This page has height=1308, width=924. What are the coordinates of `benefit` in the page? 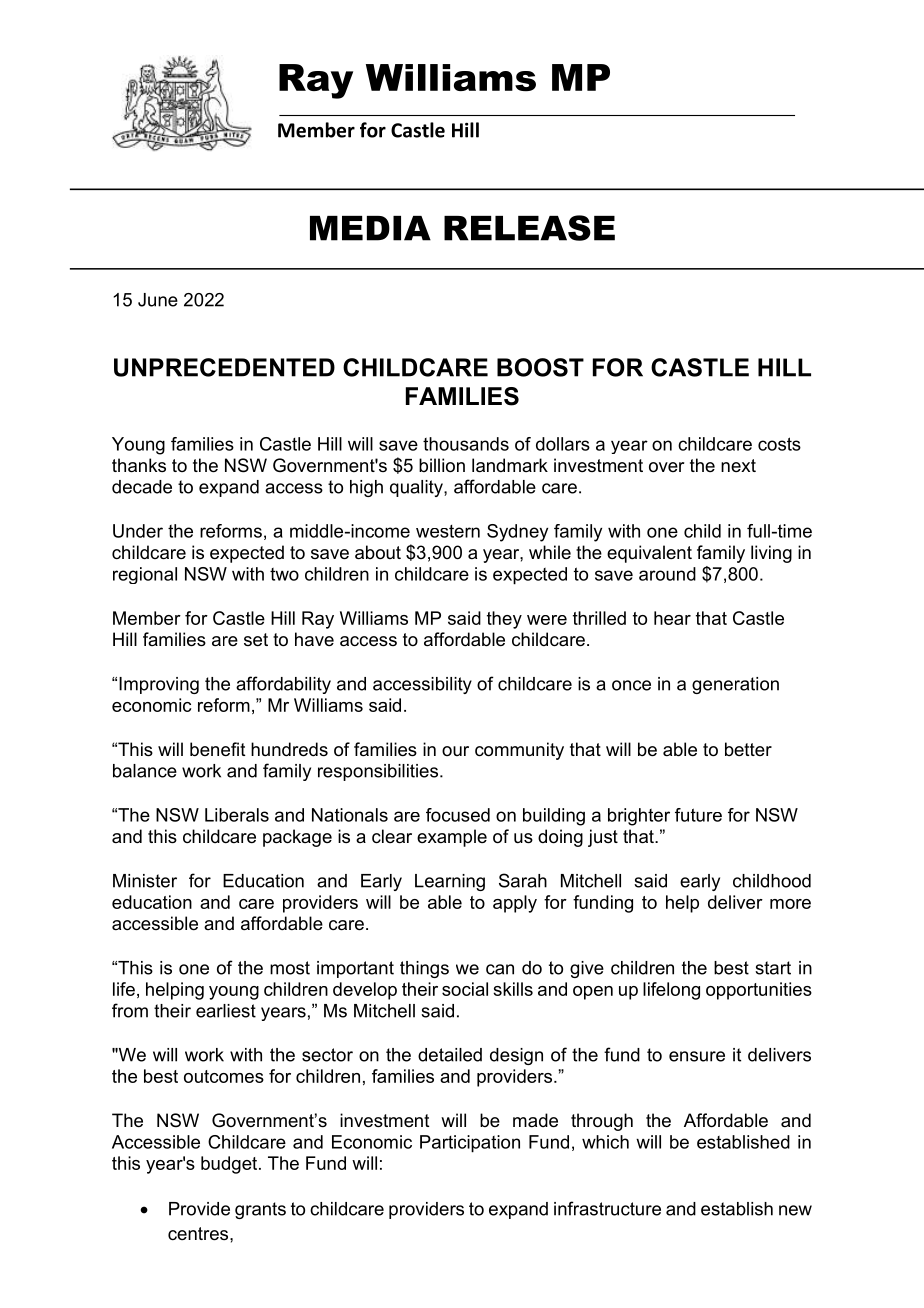 It's located at (218, 749).
